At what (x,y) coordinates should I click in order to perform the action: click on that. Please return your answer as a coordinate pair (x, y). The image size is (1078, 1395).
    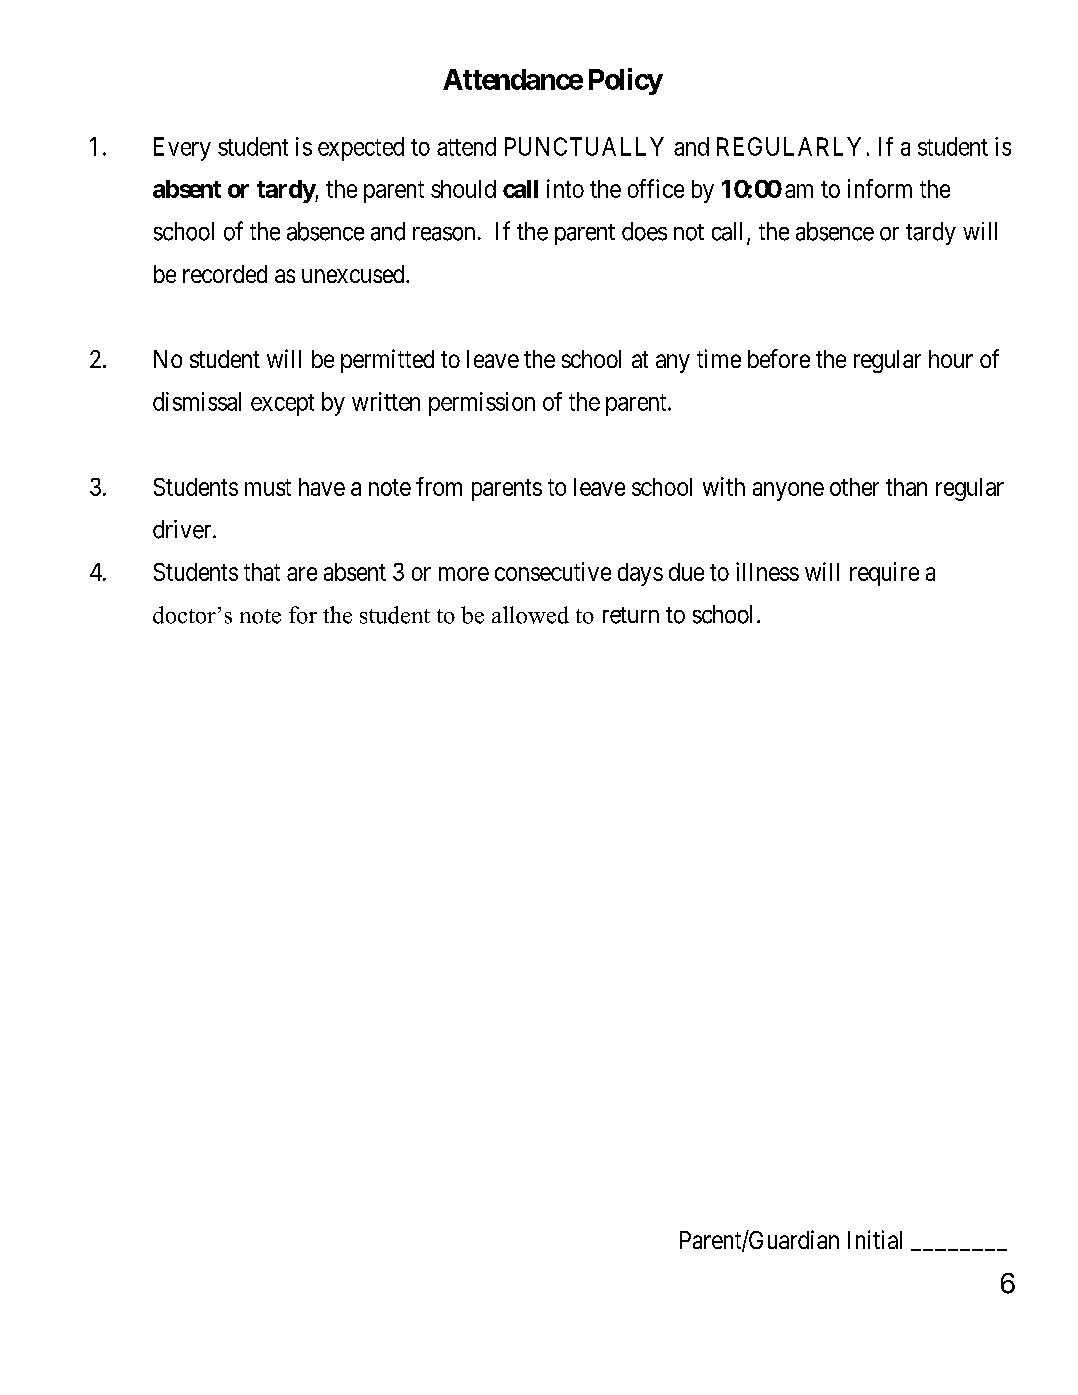
    Looking at the image, I should click on (262, 572).
